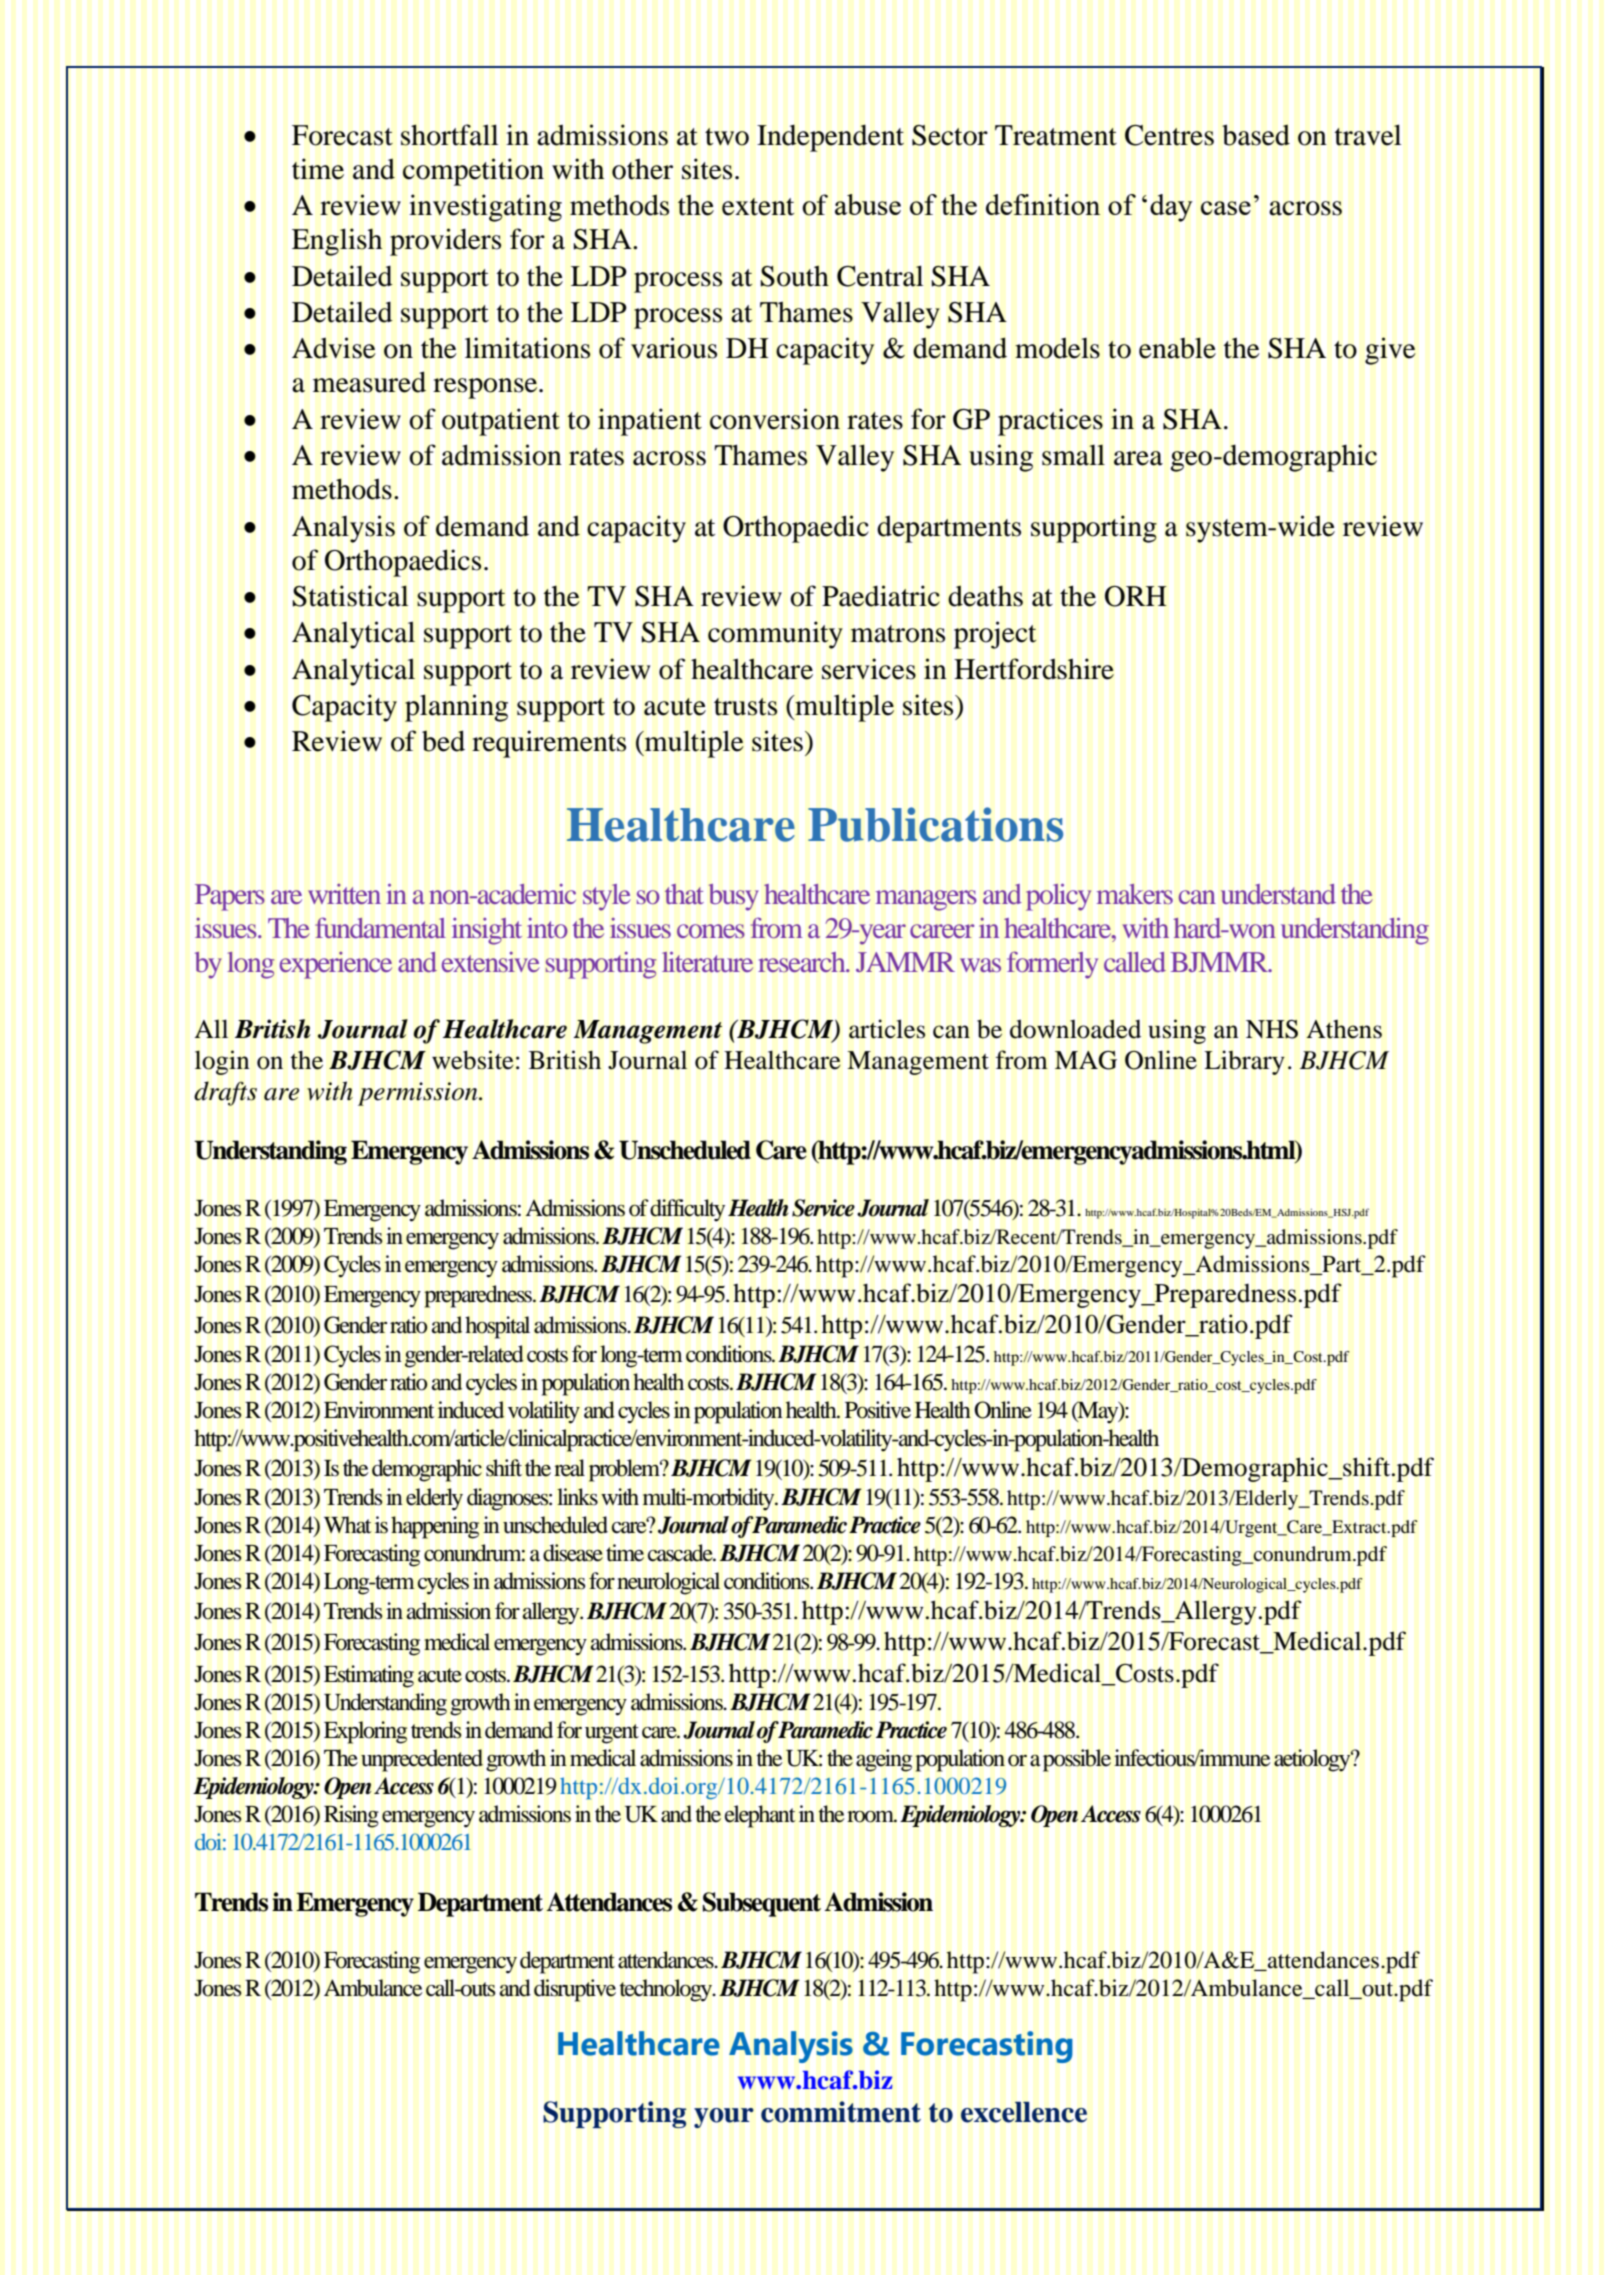 The image size is (1608, 2275). What do you see at coordinates (1034, 669) in the screenshot?
I see `Hertfordshire` at bounding box center [1034, 669].
